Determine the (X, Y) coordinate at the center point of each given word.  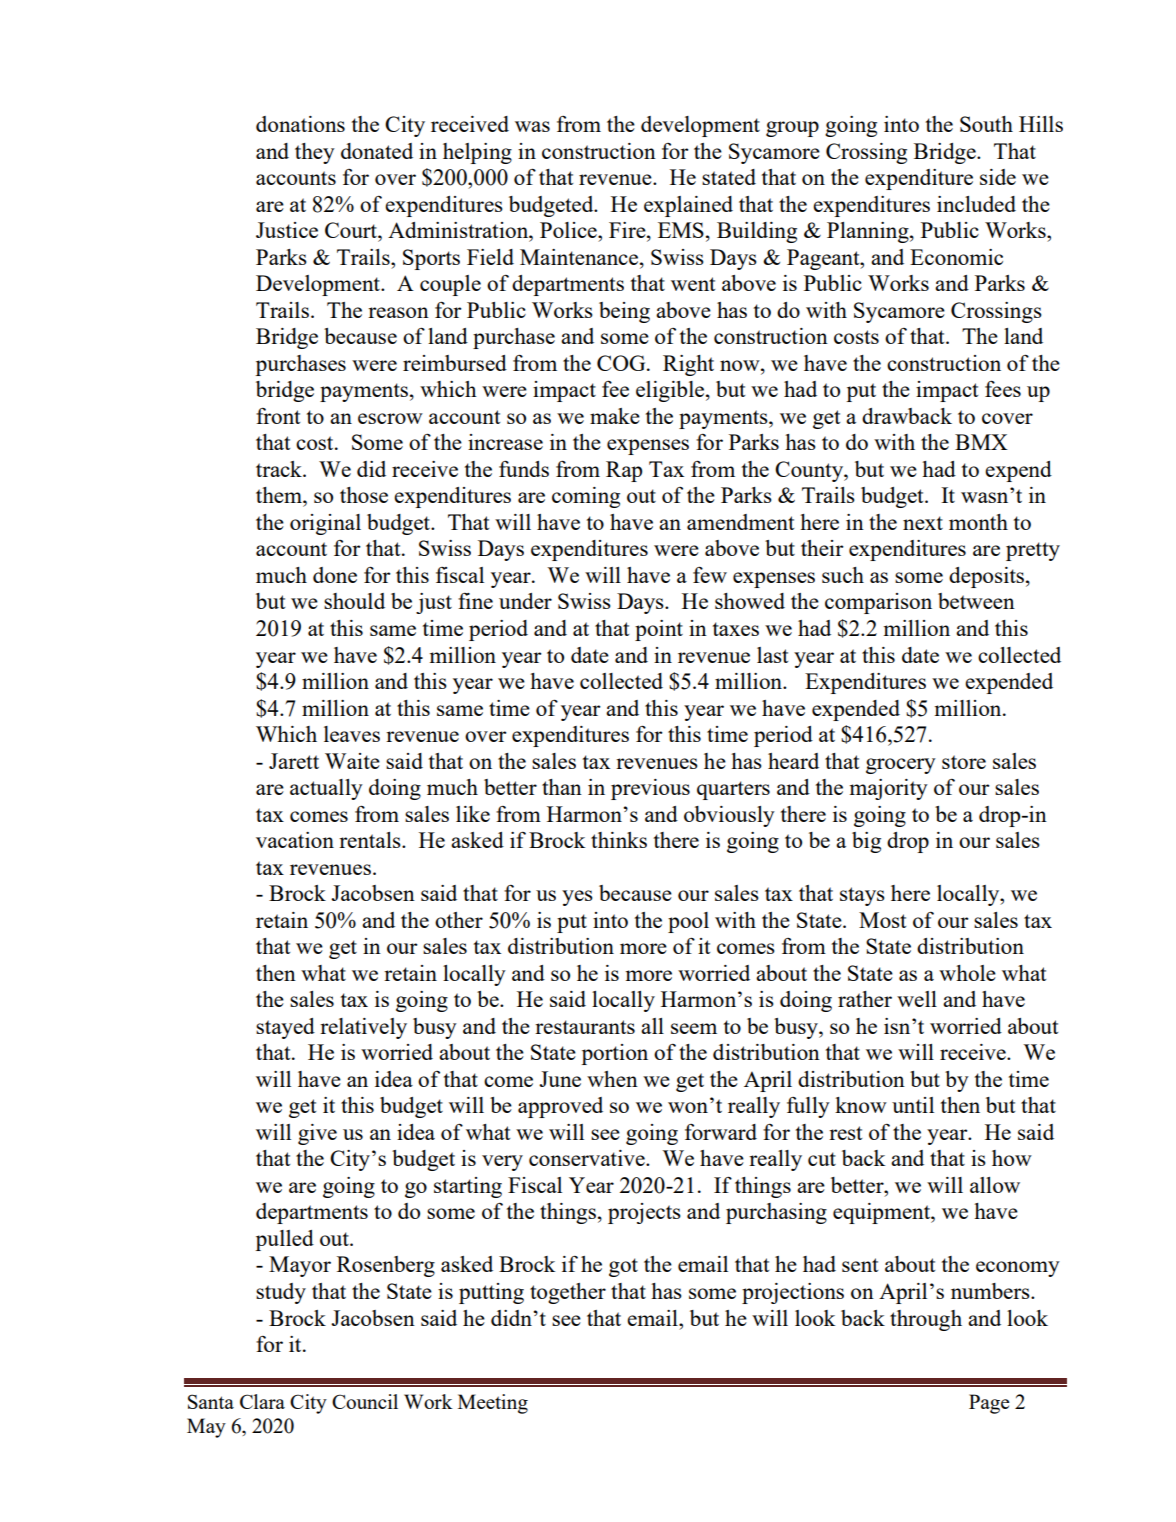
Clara (262, 1401)
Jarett (294, 761)
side (998, 177)
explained (688, 206)
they (315, 153)
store (964, 762)
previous (650, 789)
